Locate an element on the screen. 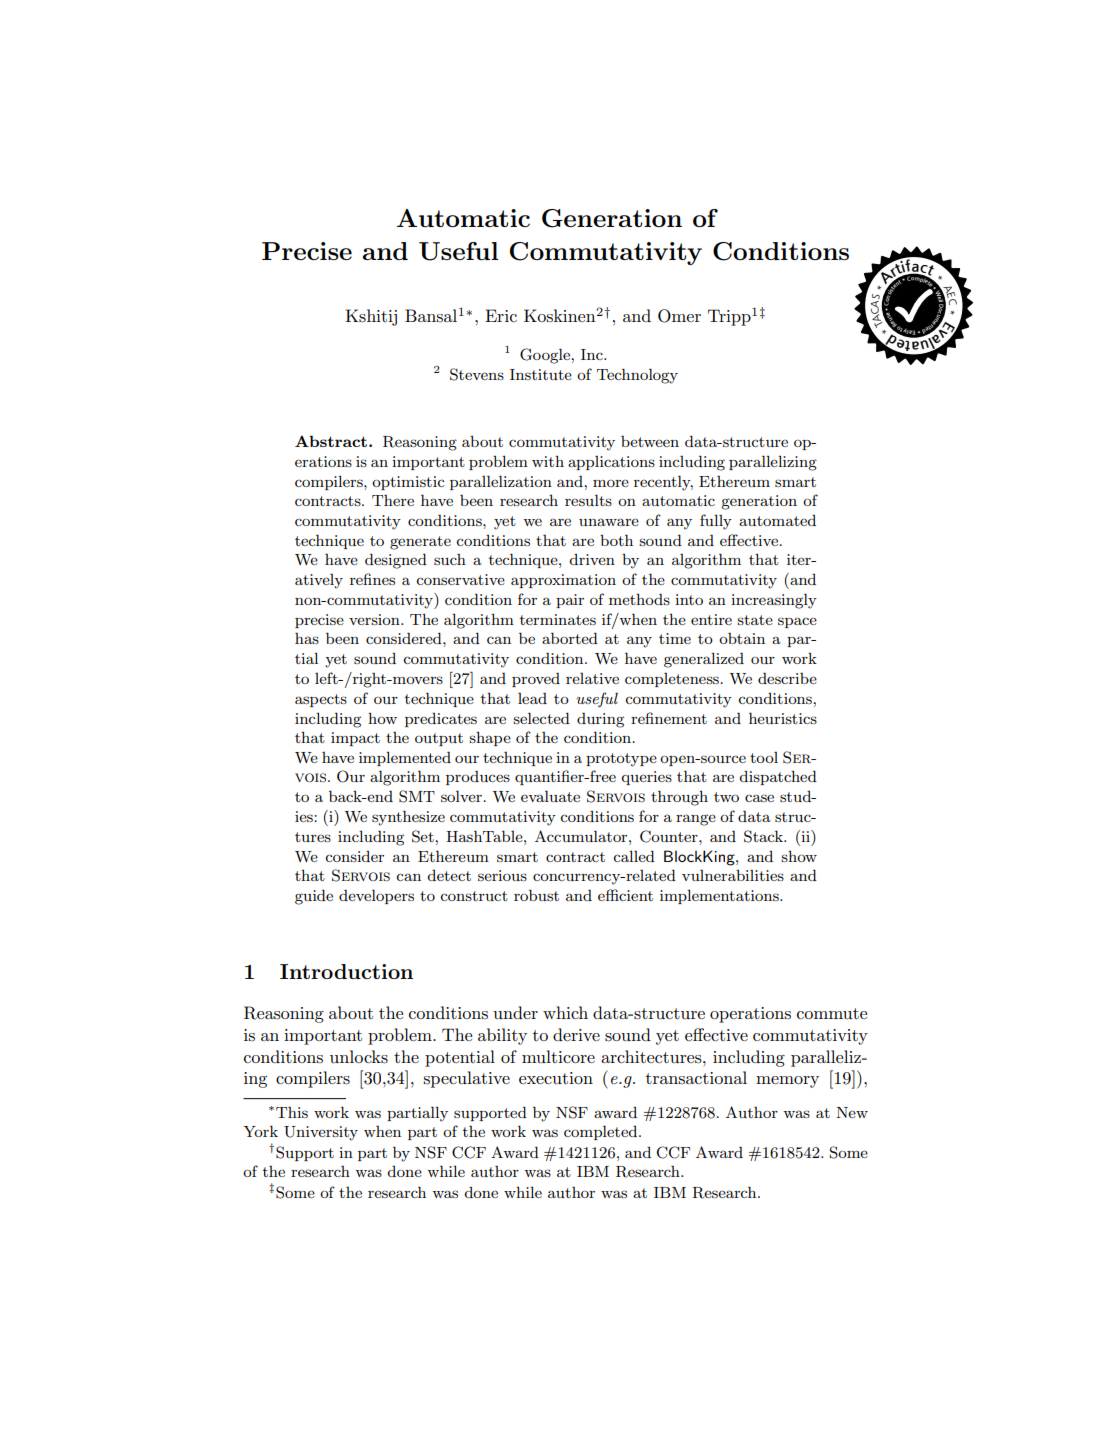 This screenshot has width=1106, height=1431. selected is located at coordinates (541, 718).
